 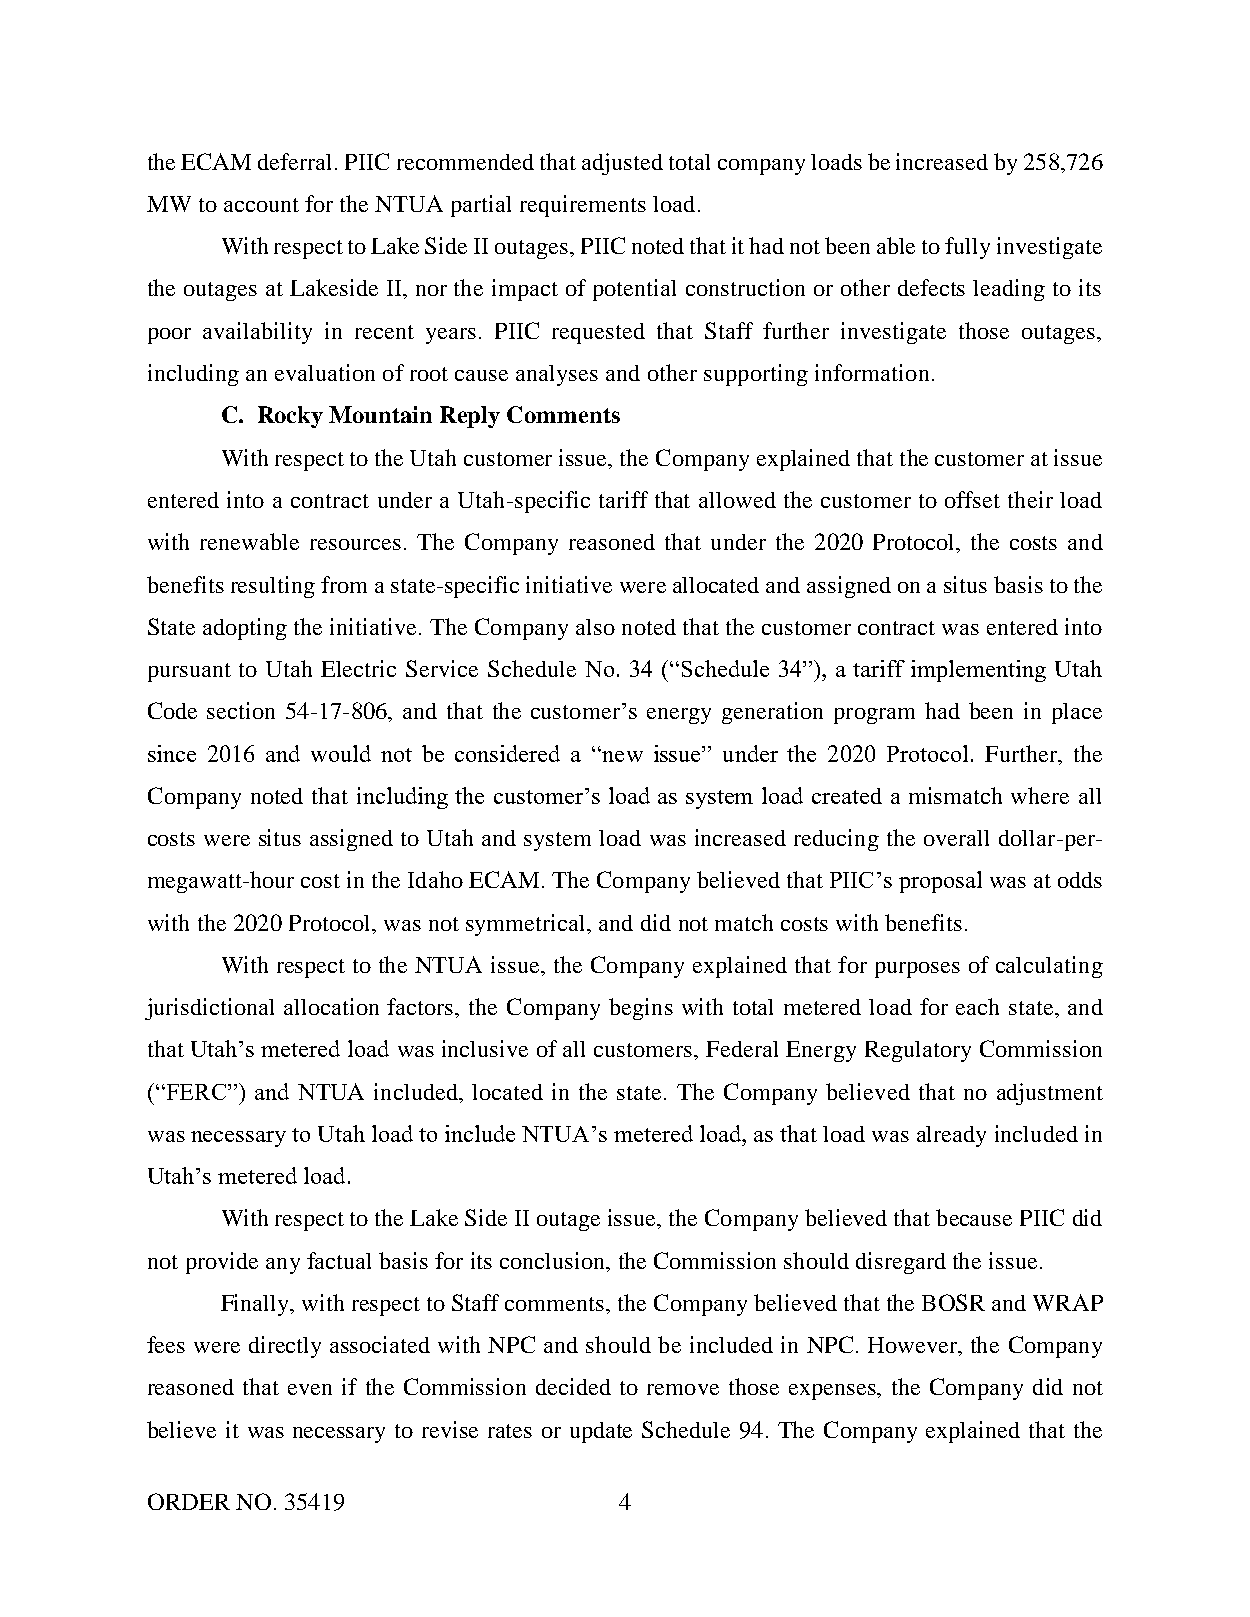 I want to click on symmetrical, so click(x=527, y=925).
